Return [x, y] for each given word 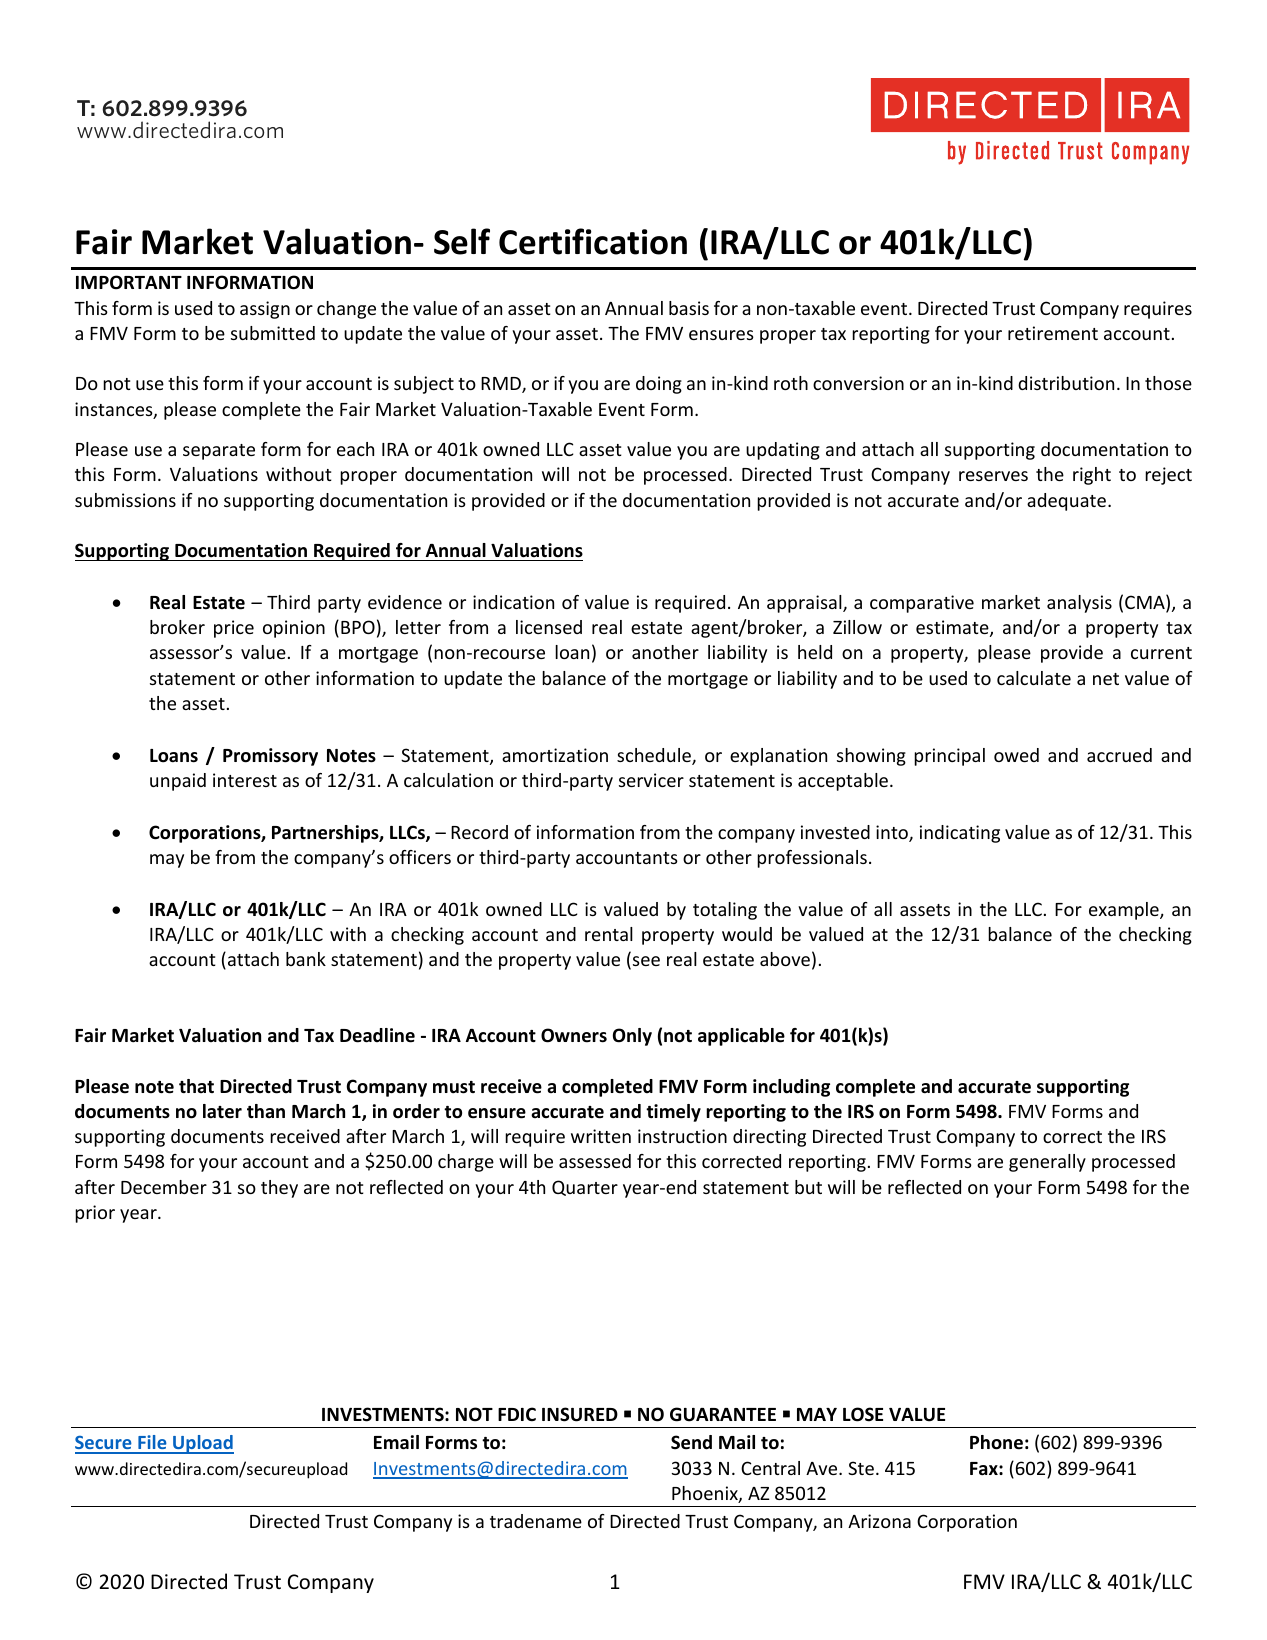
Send [691, 1442]
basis [689, 308]
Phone [996, 1442]
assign [265, 310]
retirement [1053, 333]
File [152, 1444]
